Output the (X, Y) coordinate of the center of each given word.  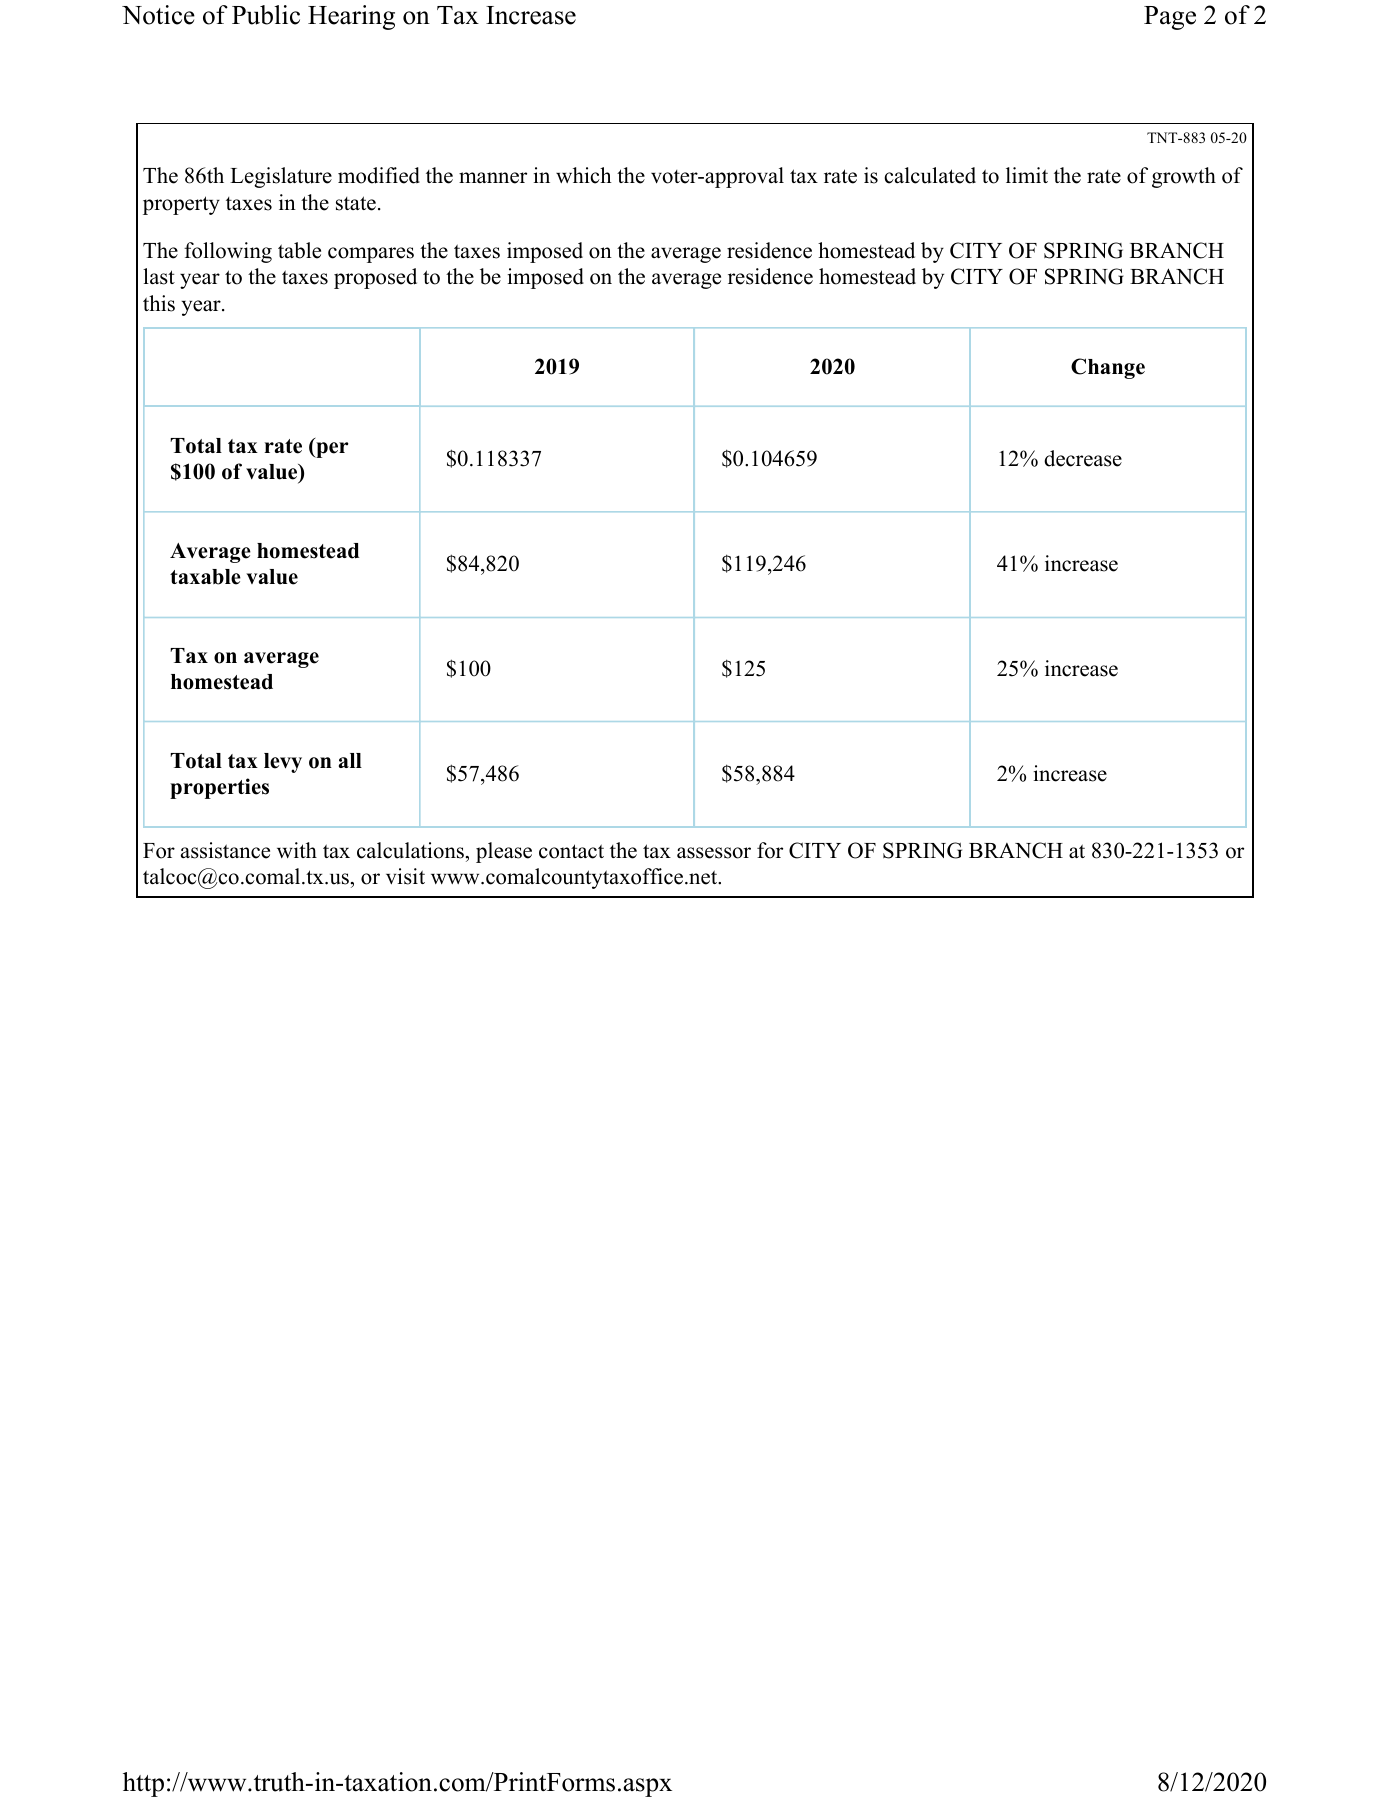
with (297, 850)
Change (1108, 368)
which (584, 175)
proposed (375, 278)
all (350, 760)
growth (1184, 177)
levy (283, 763)
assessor (714, 853)
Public (266, 15)
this (159, 303)
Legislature (281, 177)
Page (1170, 18)
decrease (1083, 458)
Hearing (351, 17)
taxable (205, 577)
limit (1027, 175)
